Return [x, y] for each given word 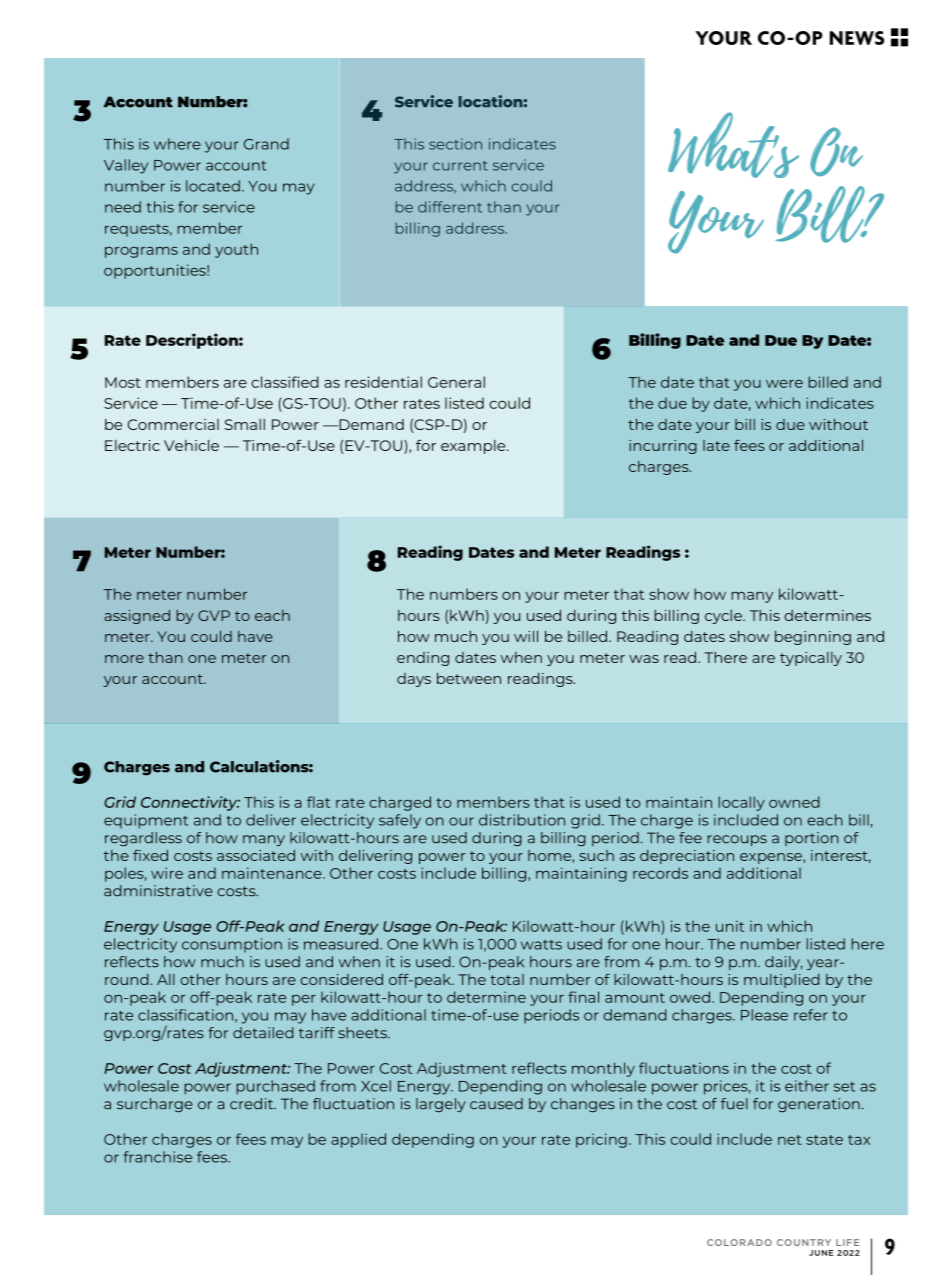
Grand [266, 144]
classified [285, 382]
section [455, 144]
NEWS [857, 38]
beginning [813, 638]
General [456, 382]
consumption [232, 945]
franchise [158, 1157]
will [526, 636]
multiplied [782, 981]
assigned [137, 617]
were [784, 384]
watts [541, 945]
